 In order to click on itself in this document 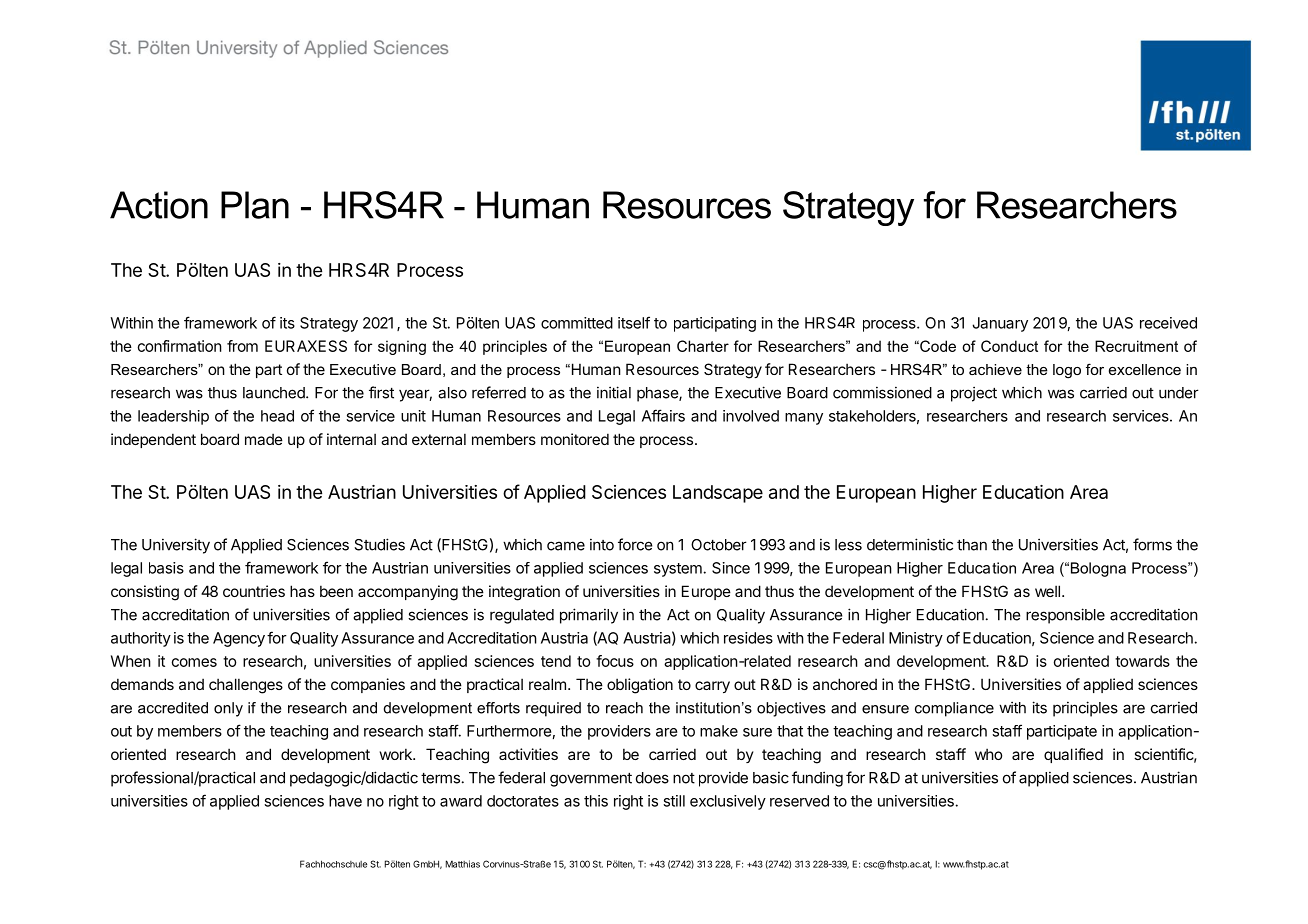, I will do `click(634, 322)`.
